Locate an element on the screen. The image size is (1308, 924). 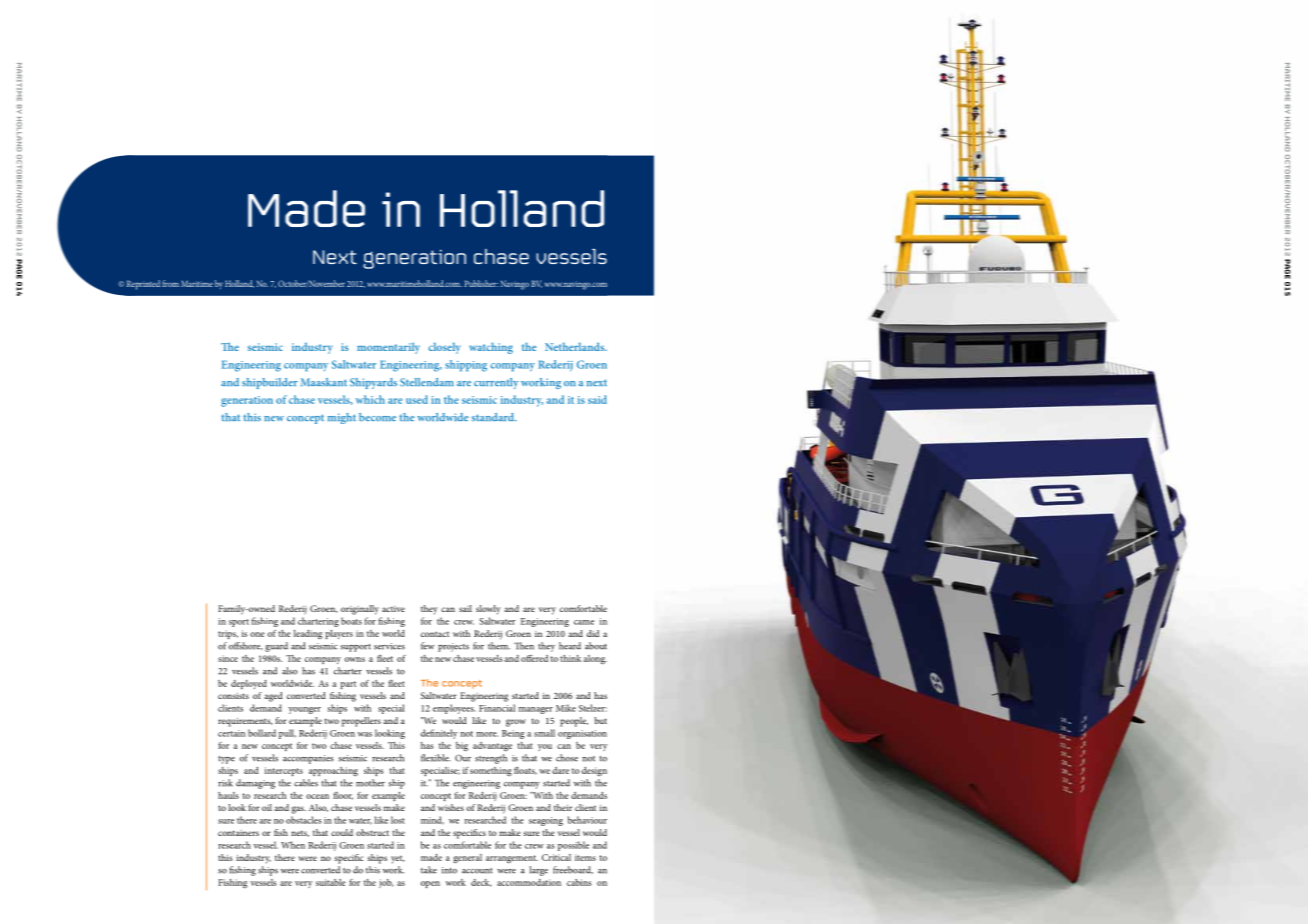
originally is located at coordinates (360, 610).
